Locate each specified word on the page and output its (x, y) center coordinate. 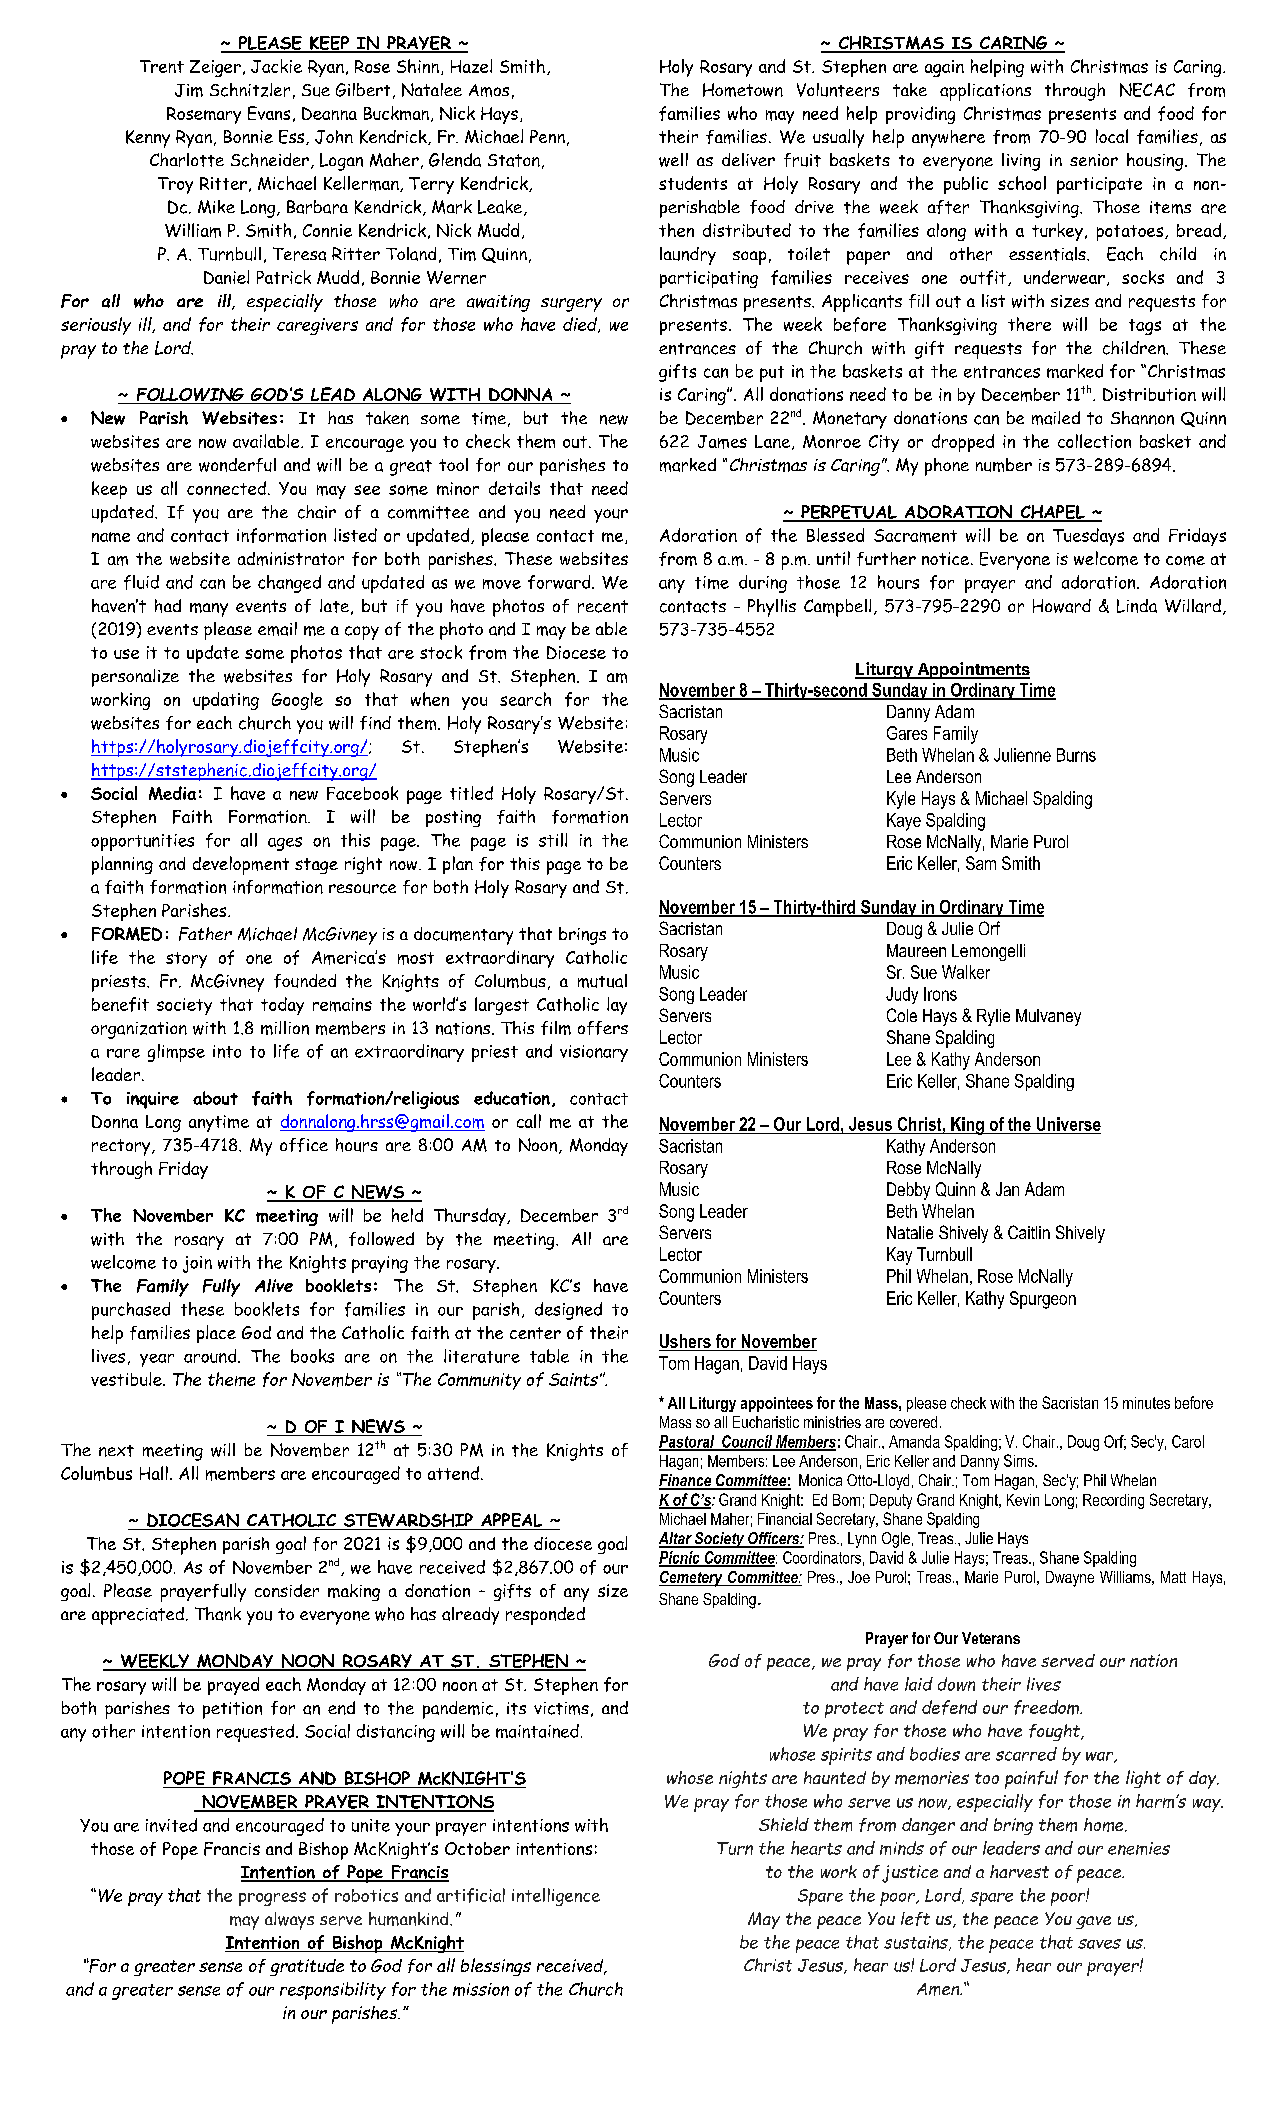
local (1112, 136)
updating (226, 701)
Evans (269, 113)
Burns (1076, 755)
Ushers (686, 1342)
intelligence (556, 1897)
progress (272, 1899)
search (525, 699)
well (673, 160)
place (216, 1334)
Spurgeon (1043, 1300)
